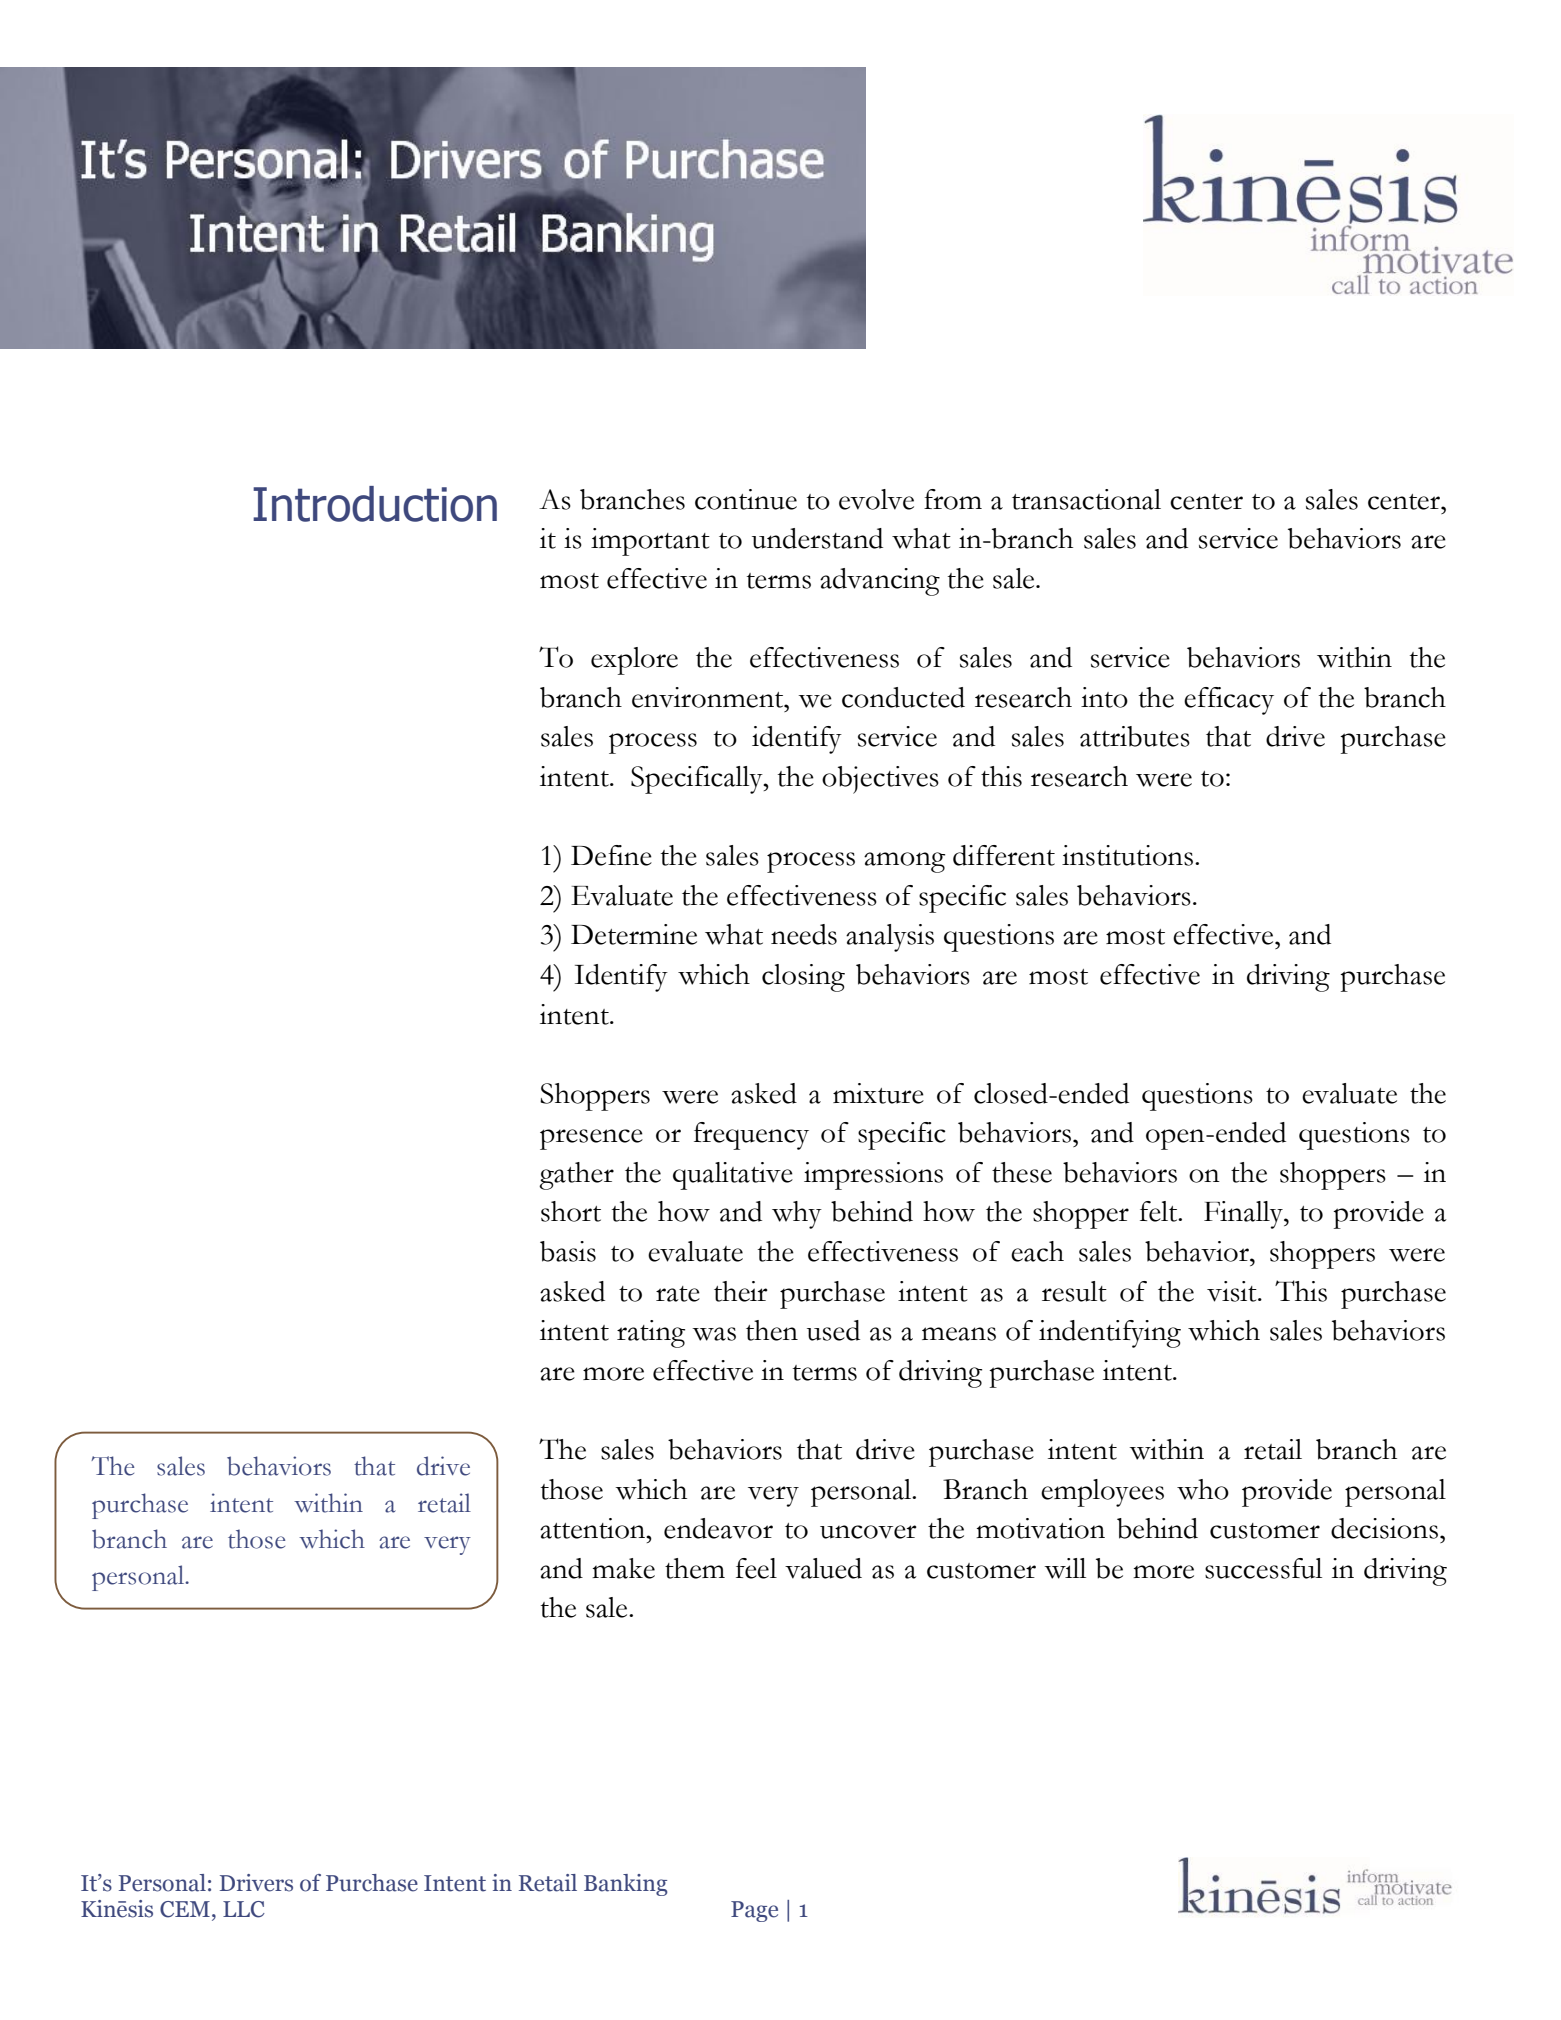 The height and width of the page is (2020, 1561). Describe the element at coordinates (1244, 1215) in the page. I see `Finally` at that location.
